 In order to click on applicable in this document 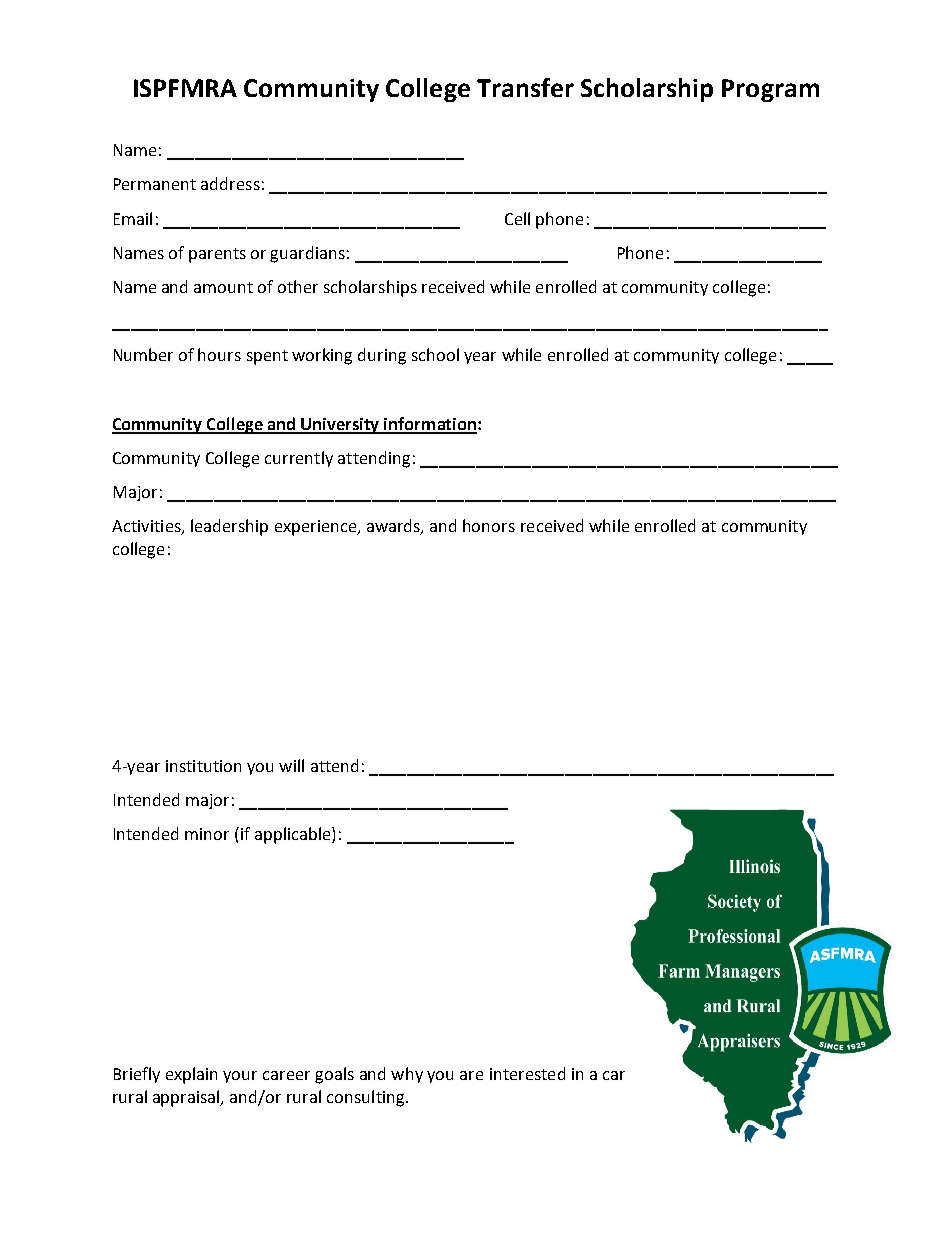, I will do `click(294, 835)`.
